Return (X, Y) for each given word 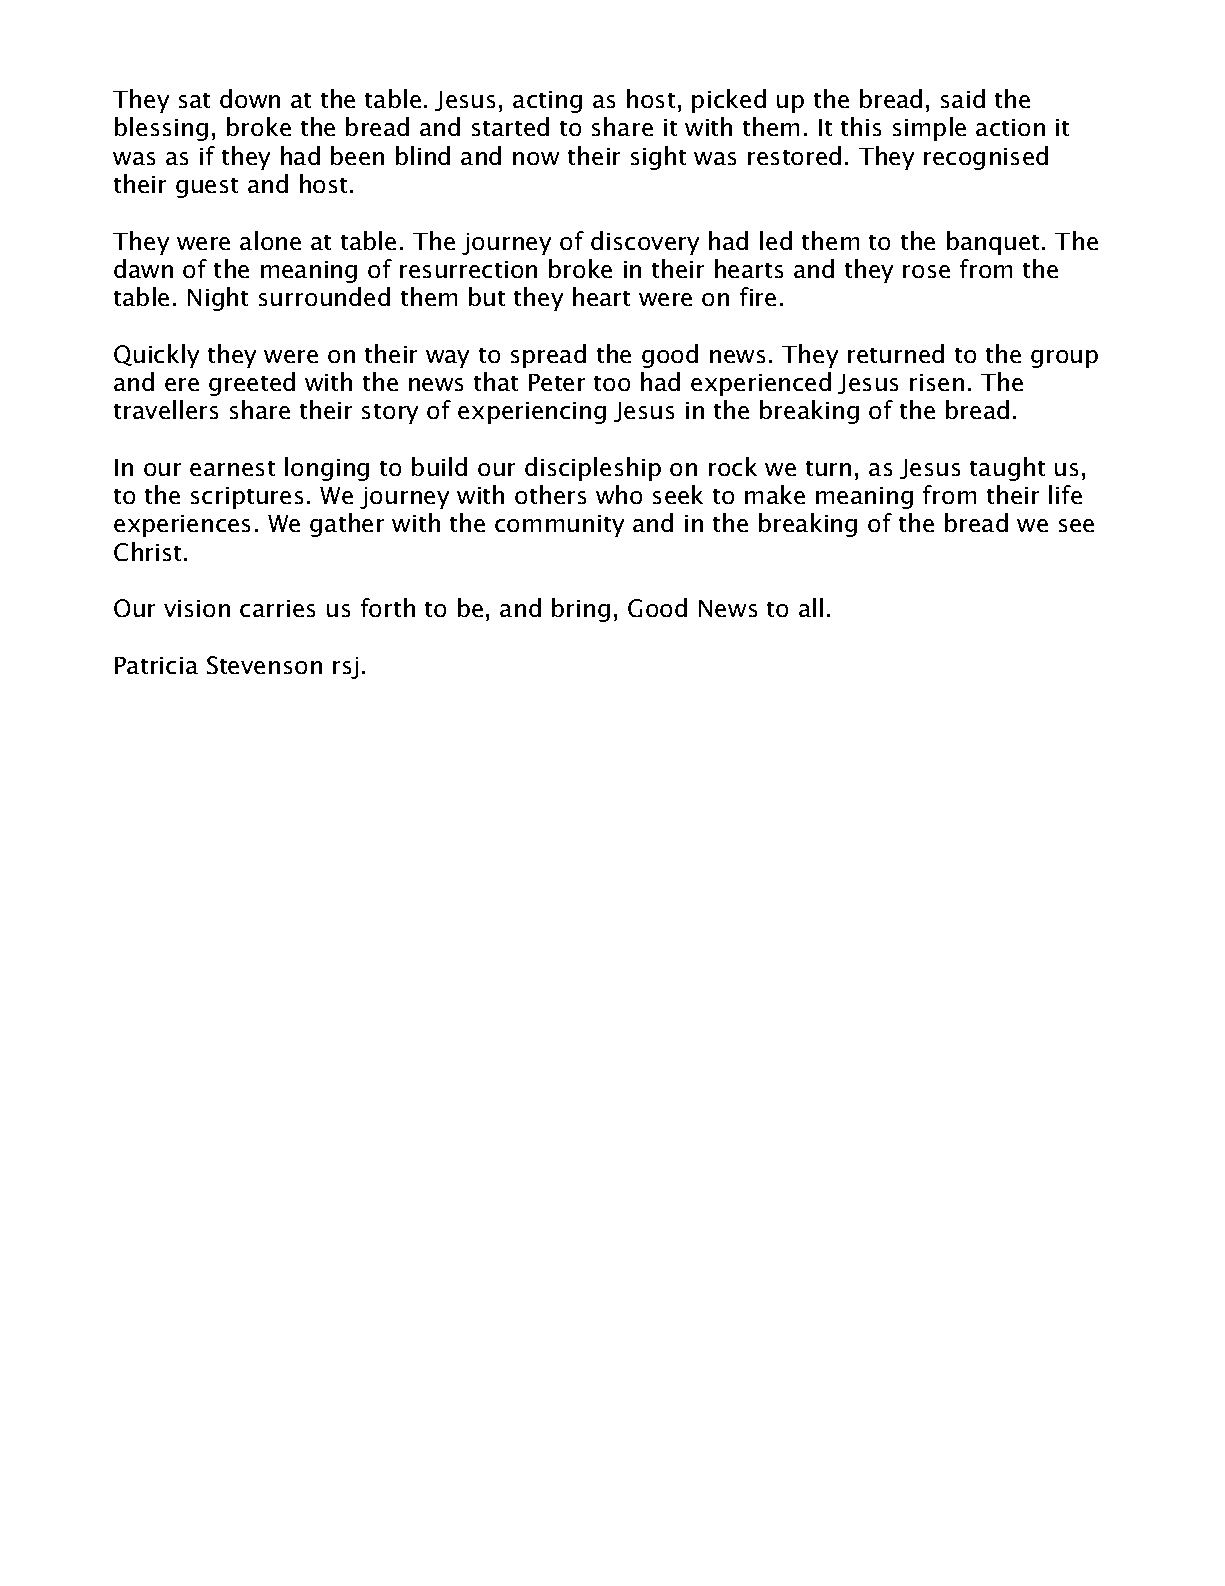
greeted (252, 384)
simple (929, 129)
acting (547, 102)
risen (937, 382)
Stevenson (264, 665)
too (612, 383)
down (250, 98)
